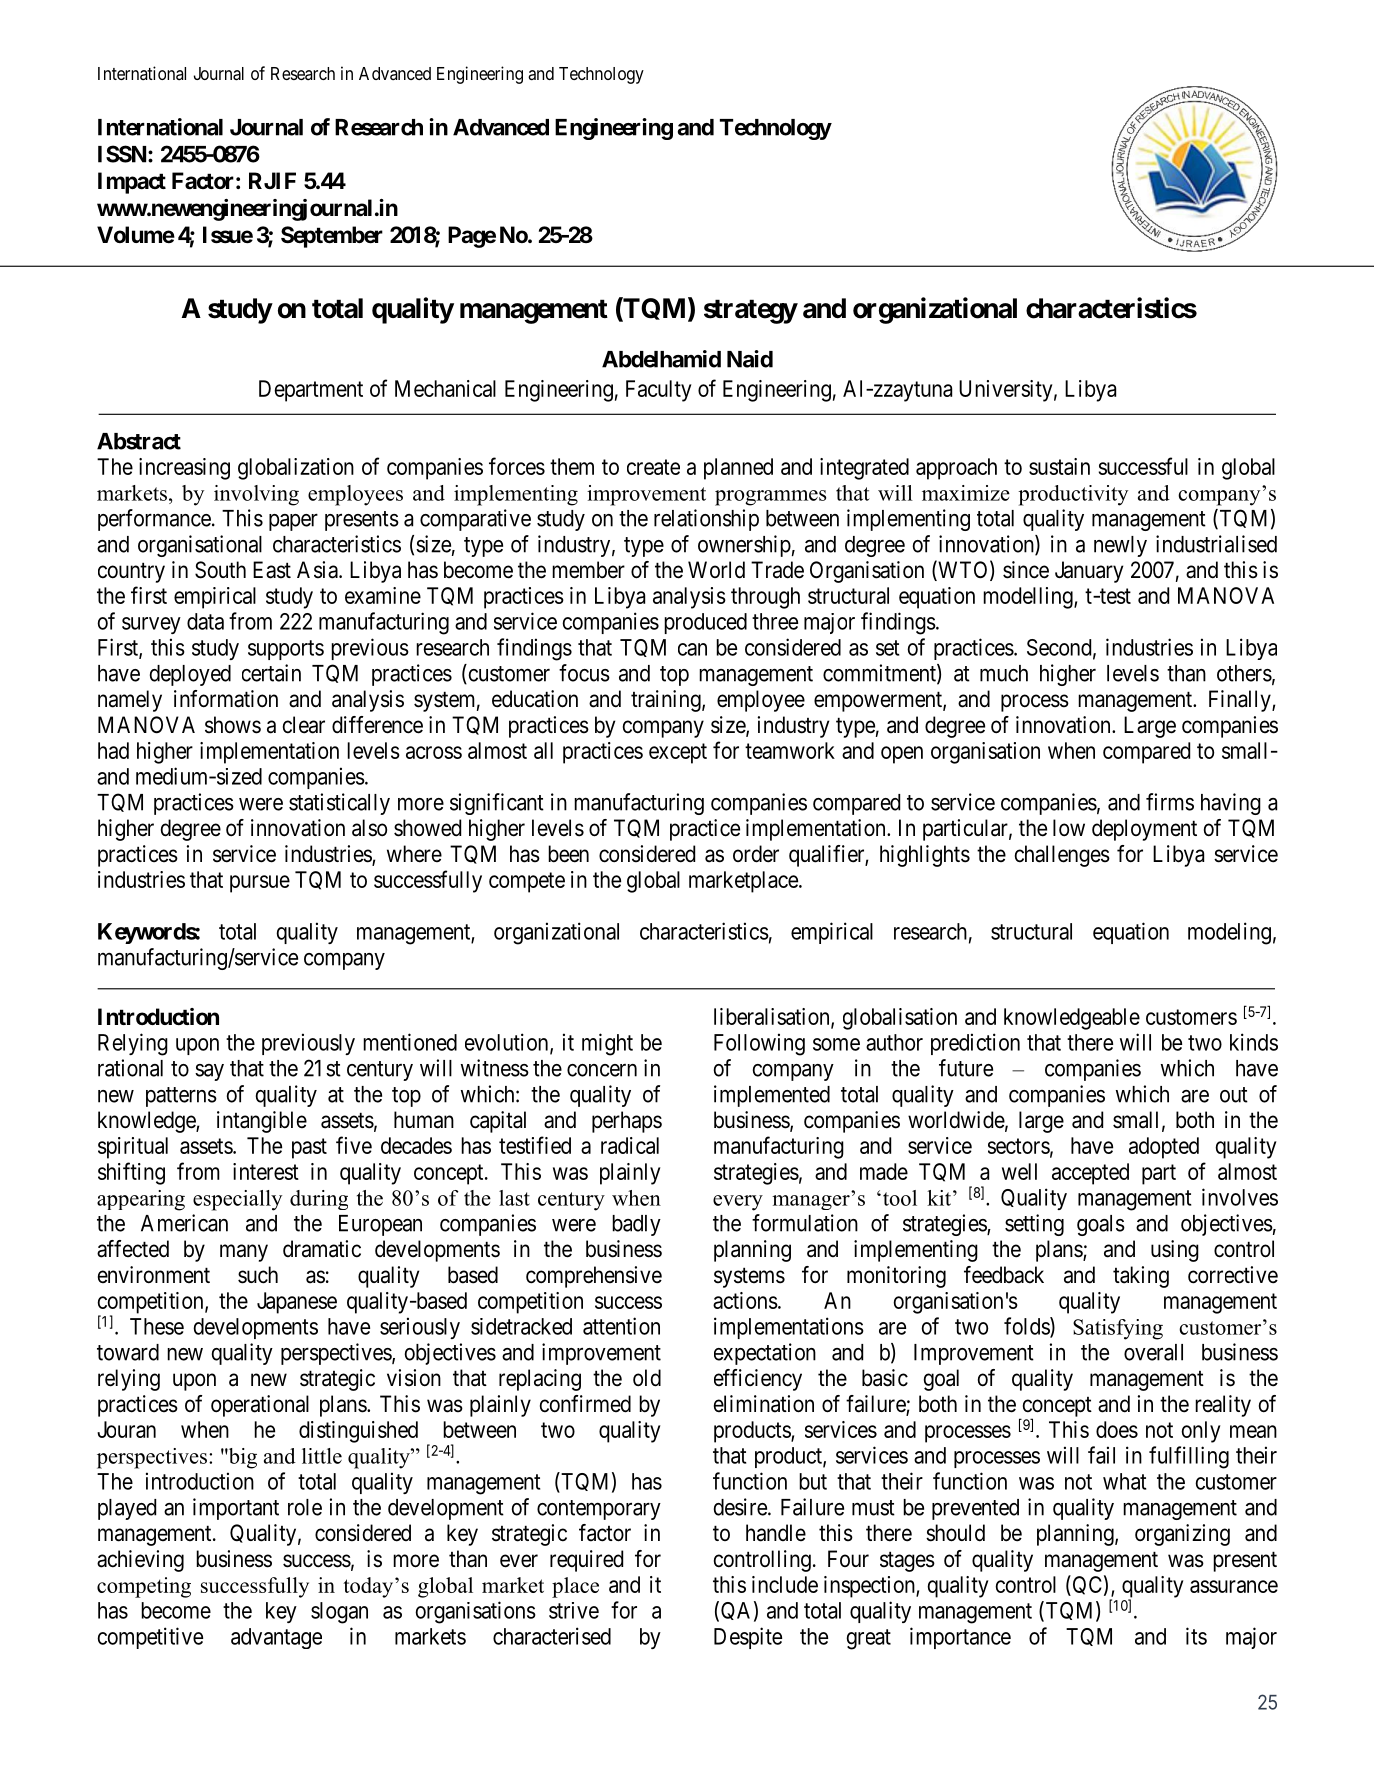 The width and height of the document is (1374, 1778). What do you see at coordinates (1059, 466) in the document?
I see `sustain` at bounding box center [1059, 466].
